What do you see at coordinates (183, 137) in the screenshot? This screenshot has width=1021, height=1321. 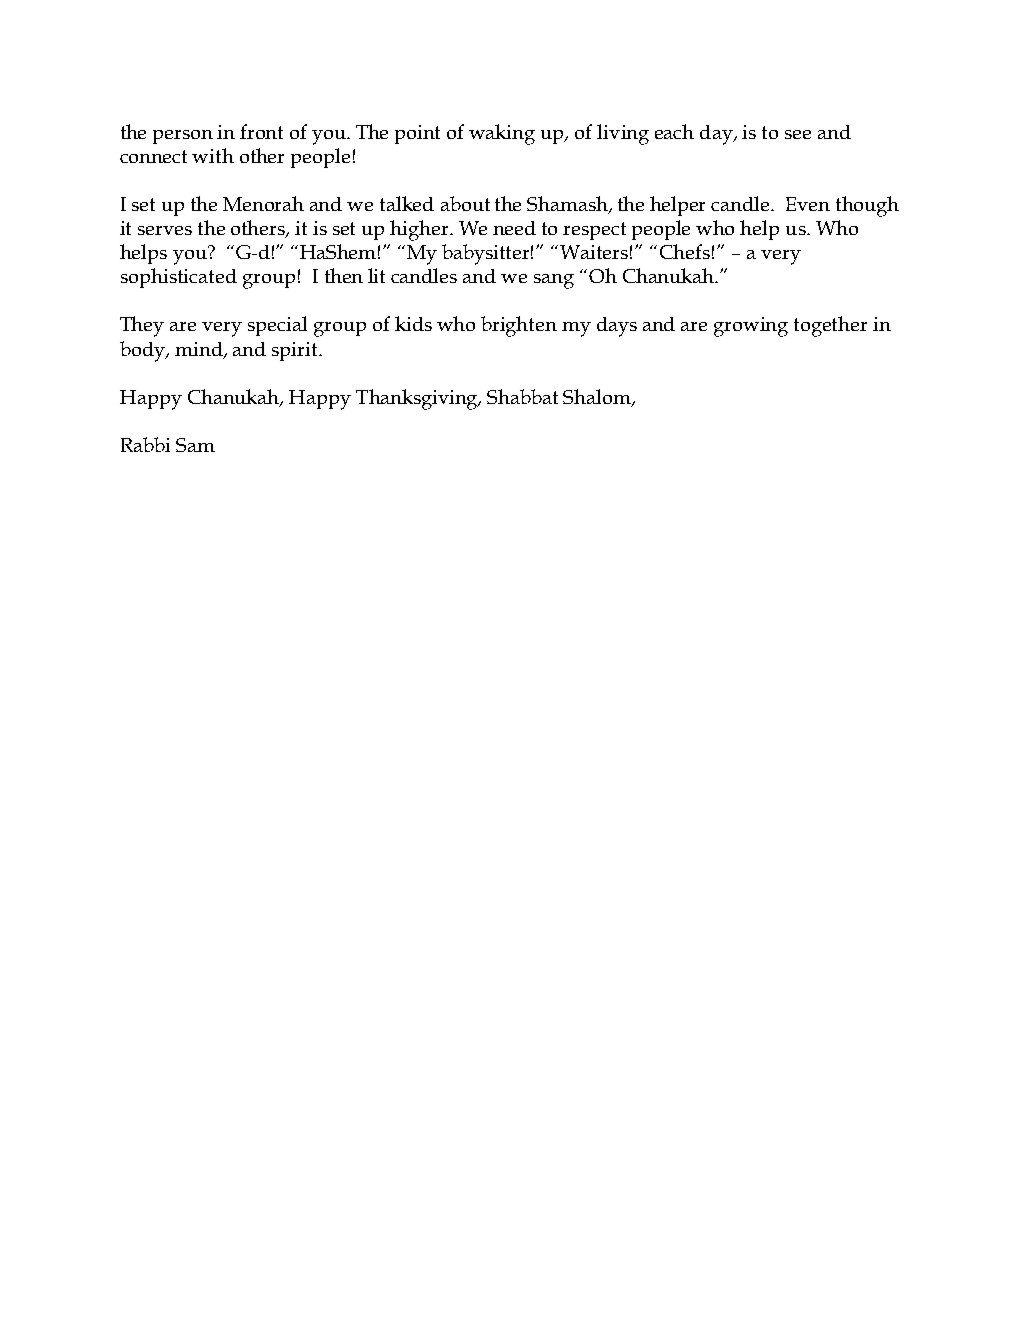 I see `person` at bounding box center [183, 137].
